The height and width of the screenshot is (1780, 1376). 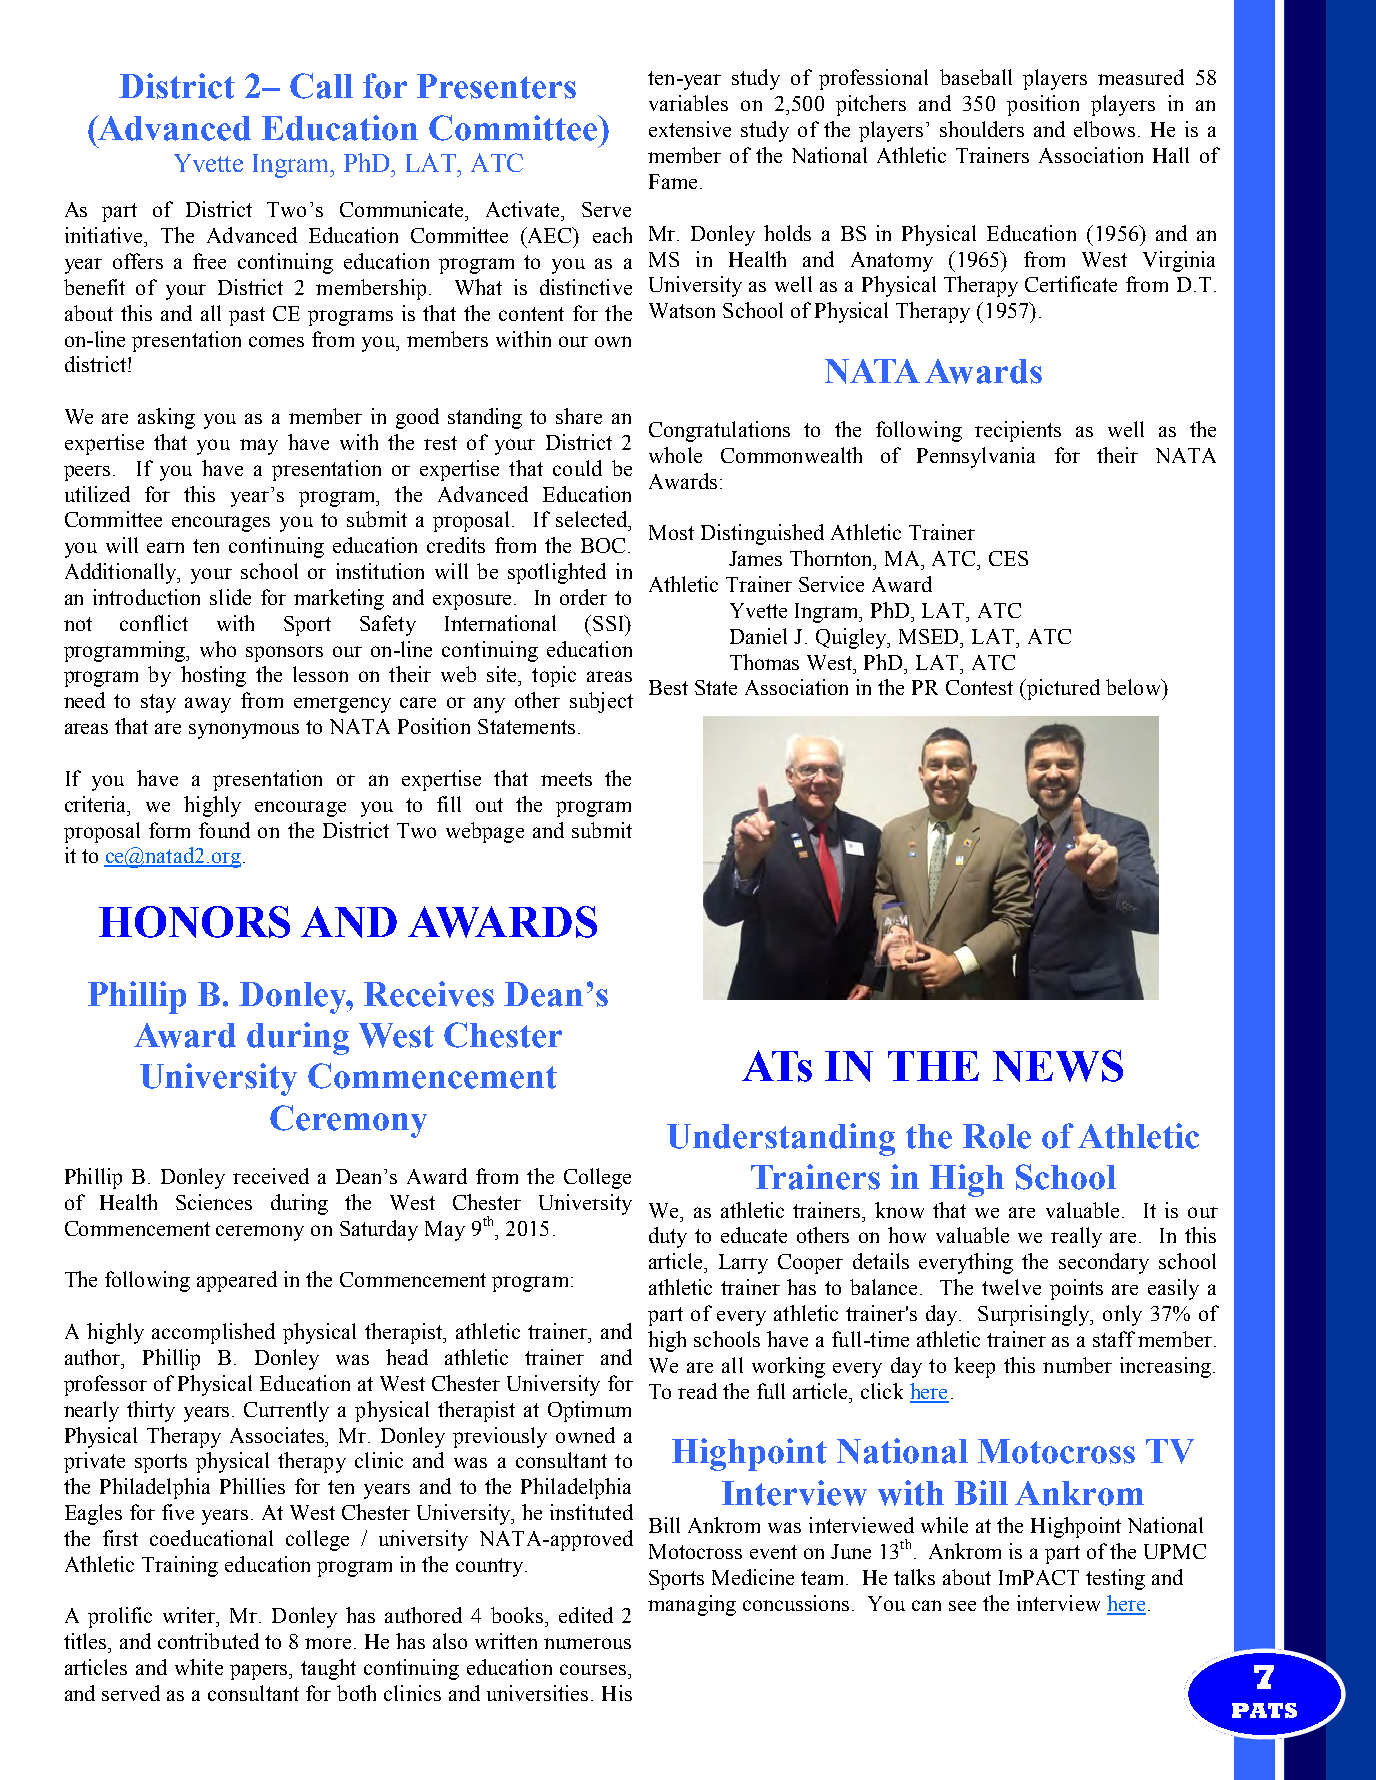 I want to click on extensive, so click(x=690, y=129).
